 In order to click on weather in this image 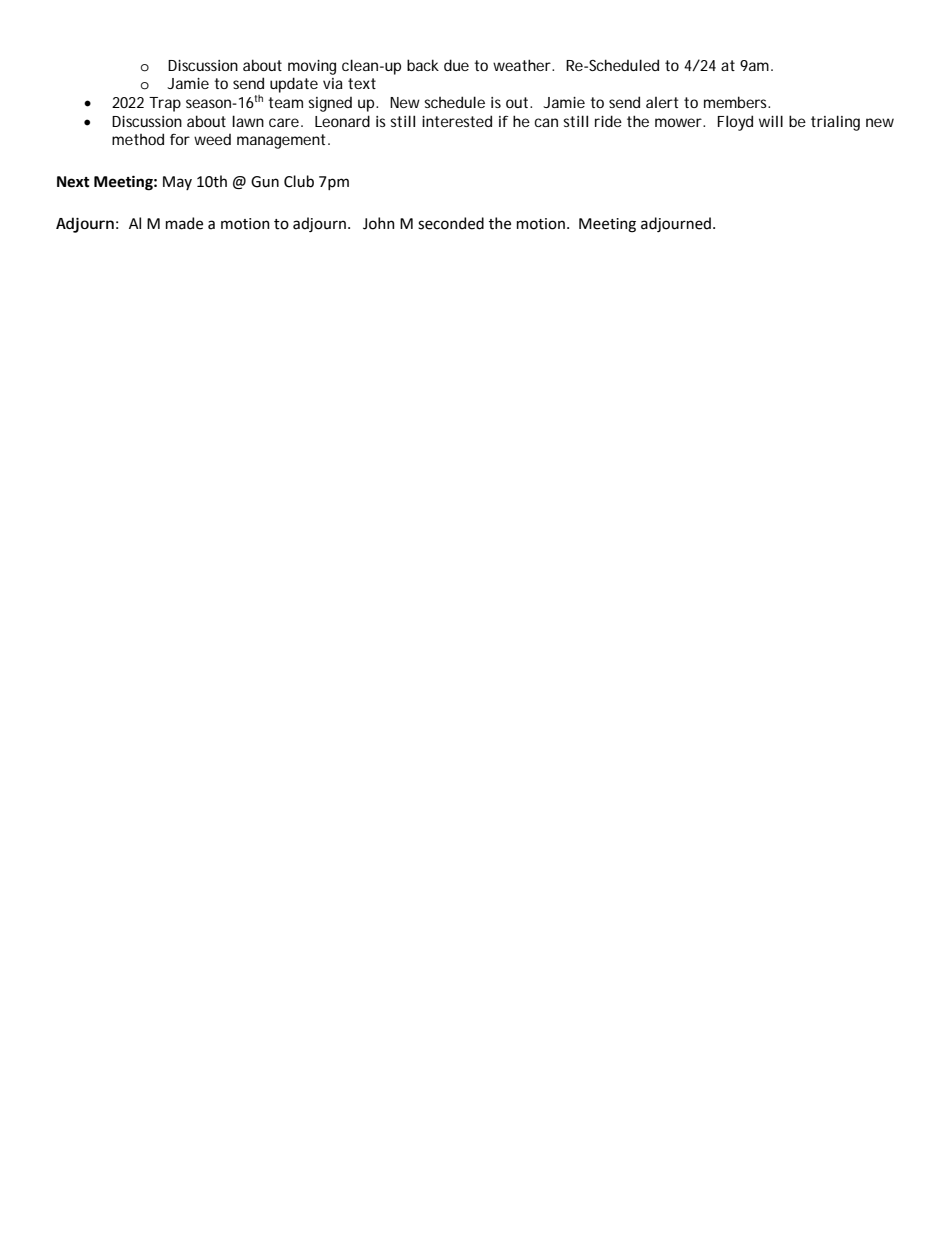, I will do `click(522, 65)`.
